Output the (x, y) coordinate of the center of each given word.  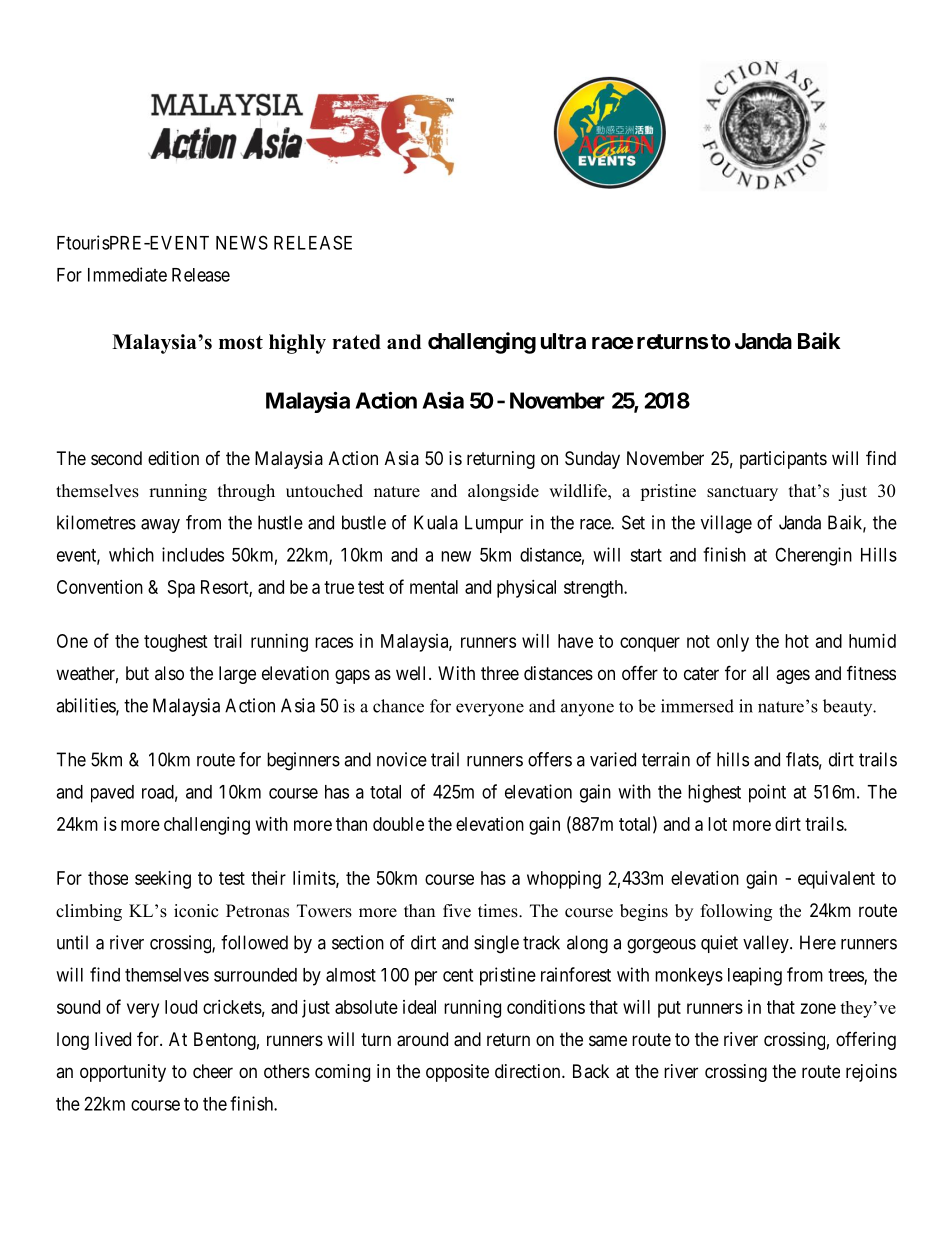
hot (797, 641)
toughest (176, 643)
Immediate (127, 274)
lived (113, 1039)
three (500, 673)
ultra (563, 341)
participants (783, 460)
